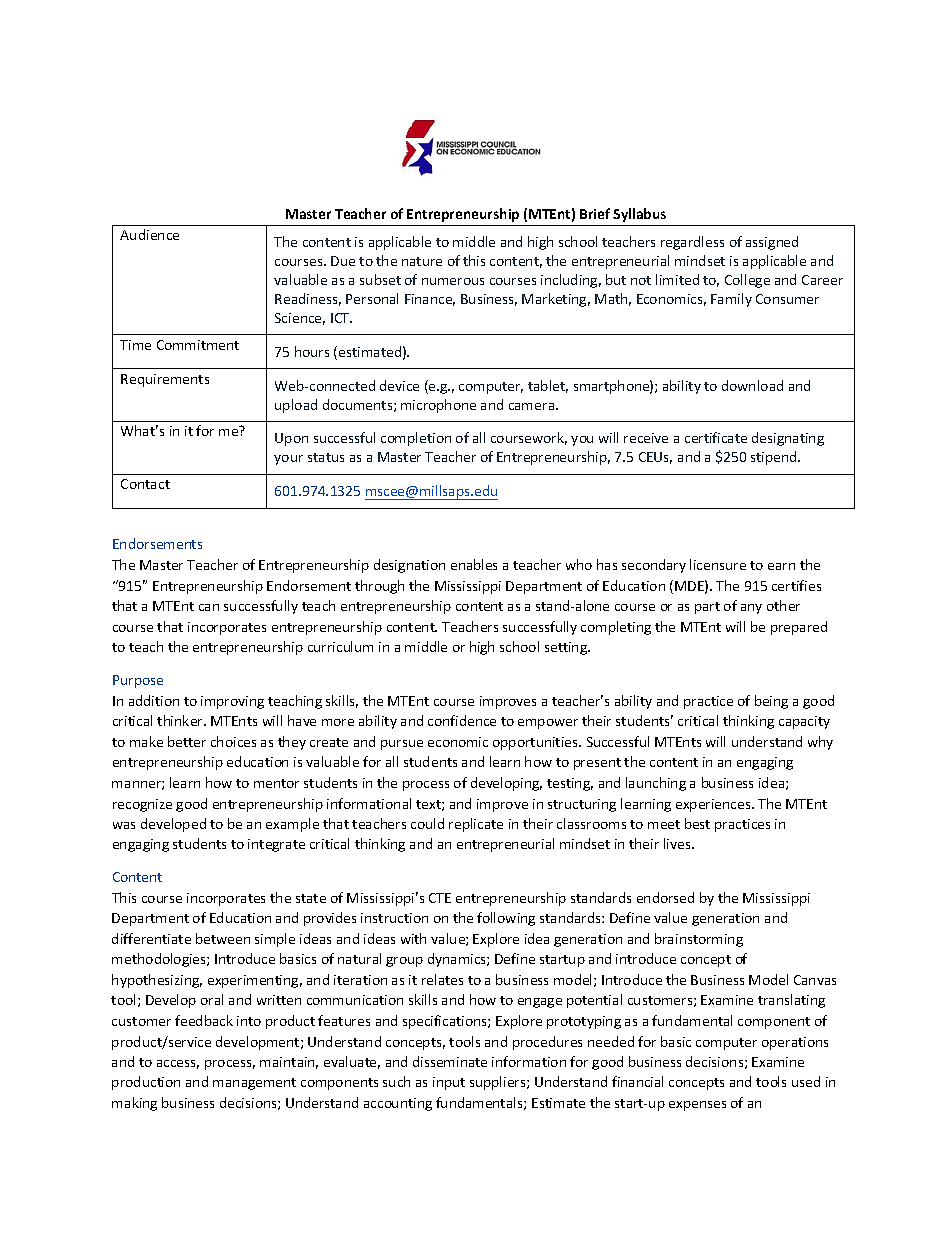 This image has height=1233, width=952. I want to click on experiences, so click(714, 805).
